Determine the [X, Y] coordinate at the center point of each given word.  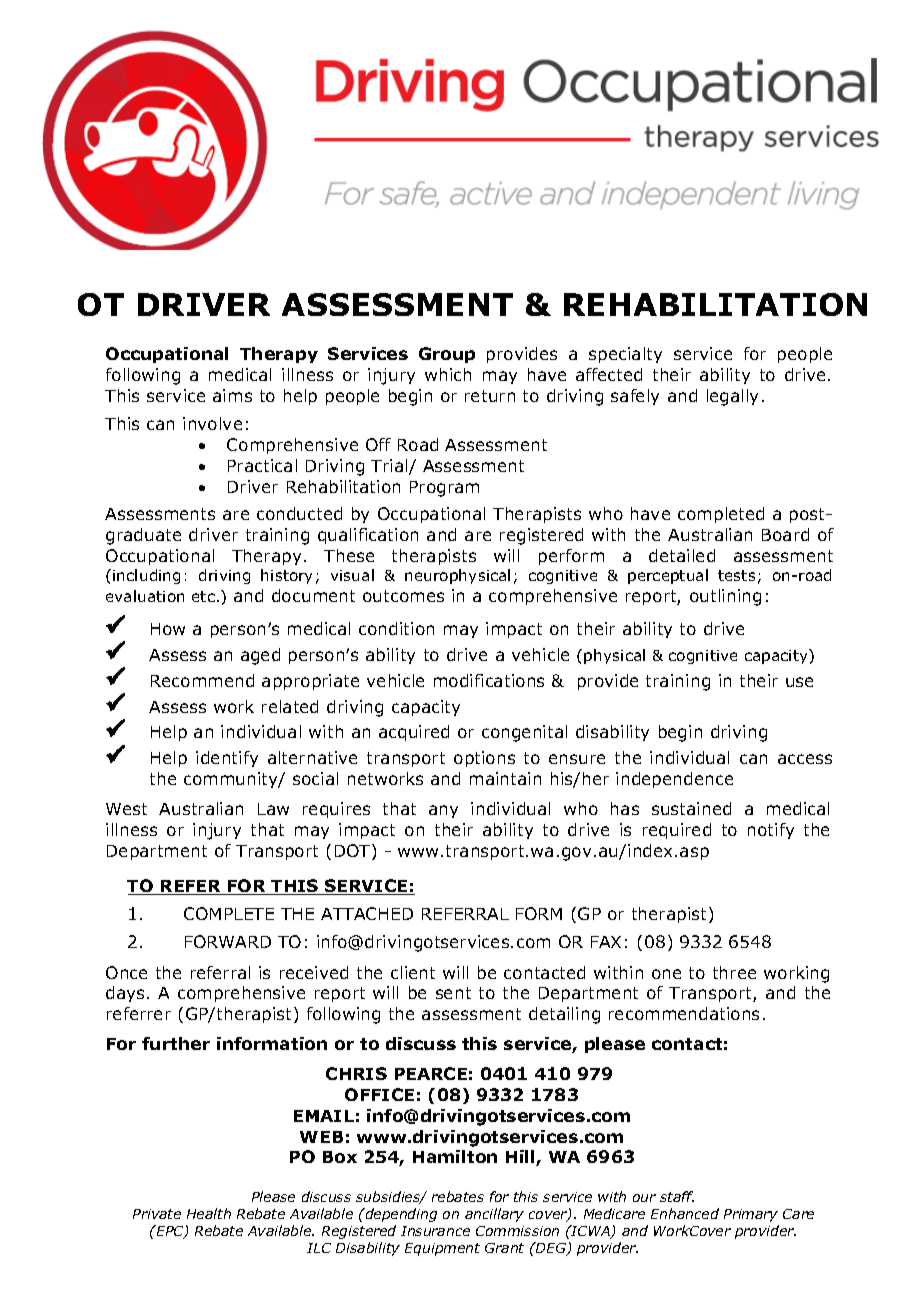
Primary [751, 1215]
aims [232, 395]
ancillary [494, 1215]
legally [732, 397]
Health [209, 1213]
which [448, 374]
